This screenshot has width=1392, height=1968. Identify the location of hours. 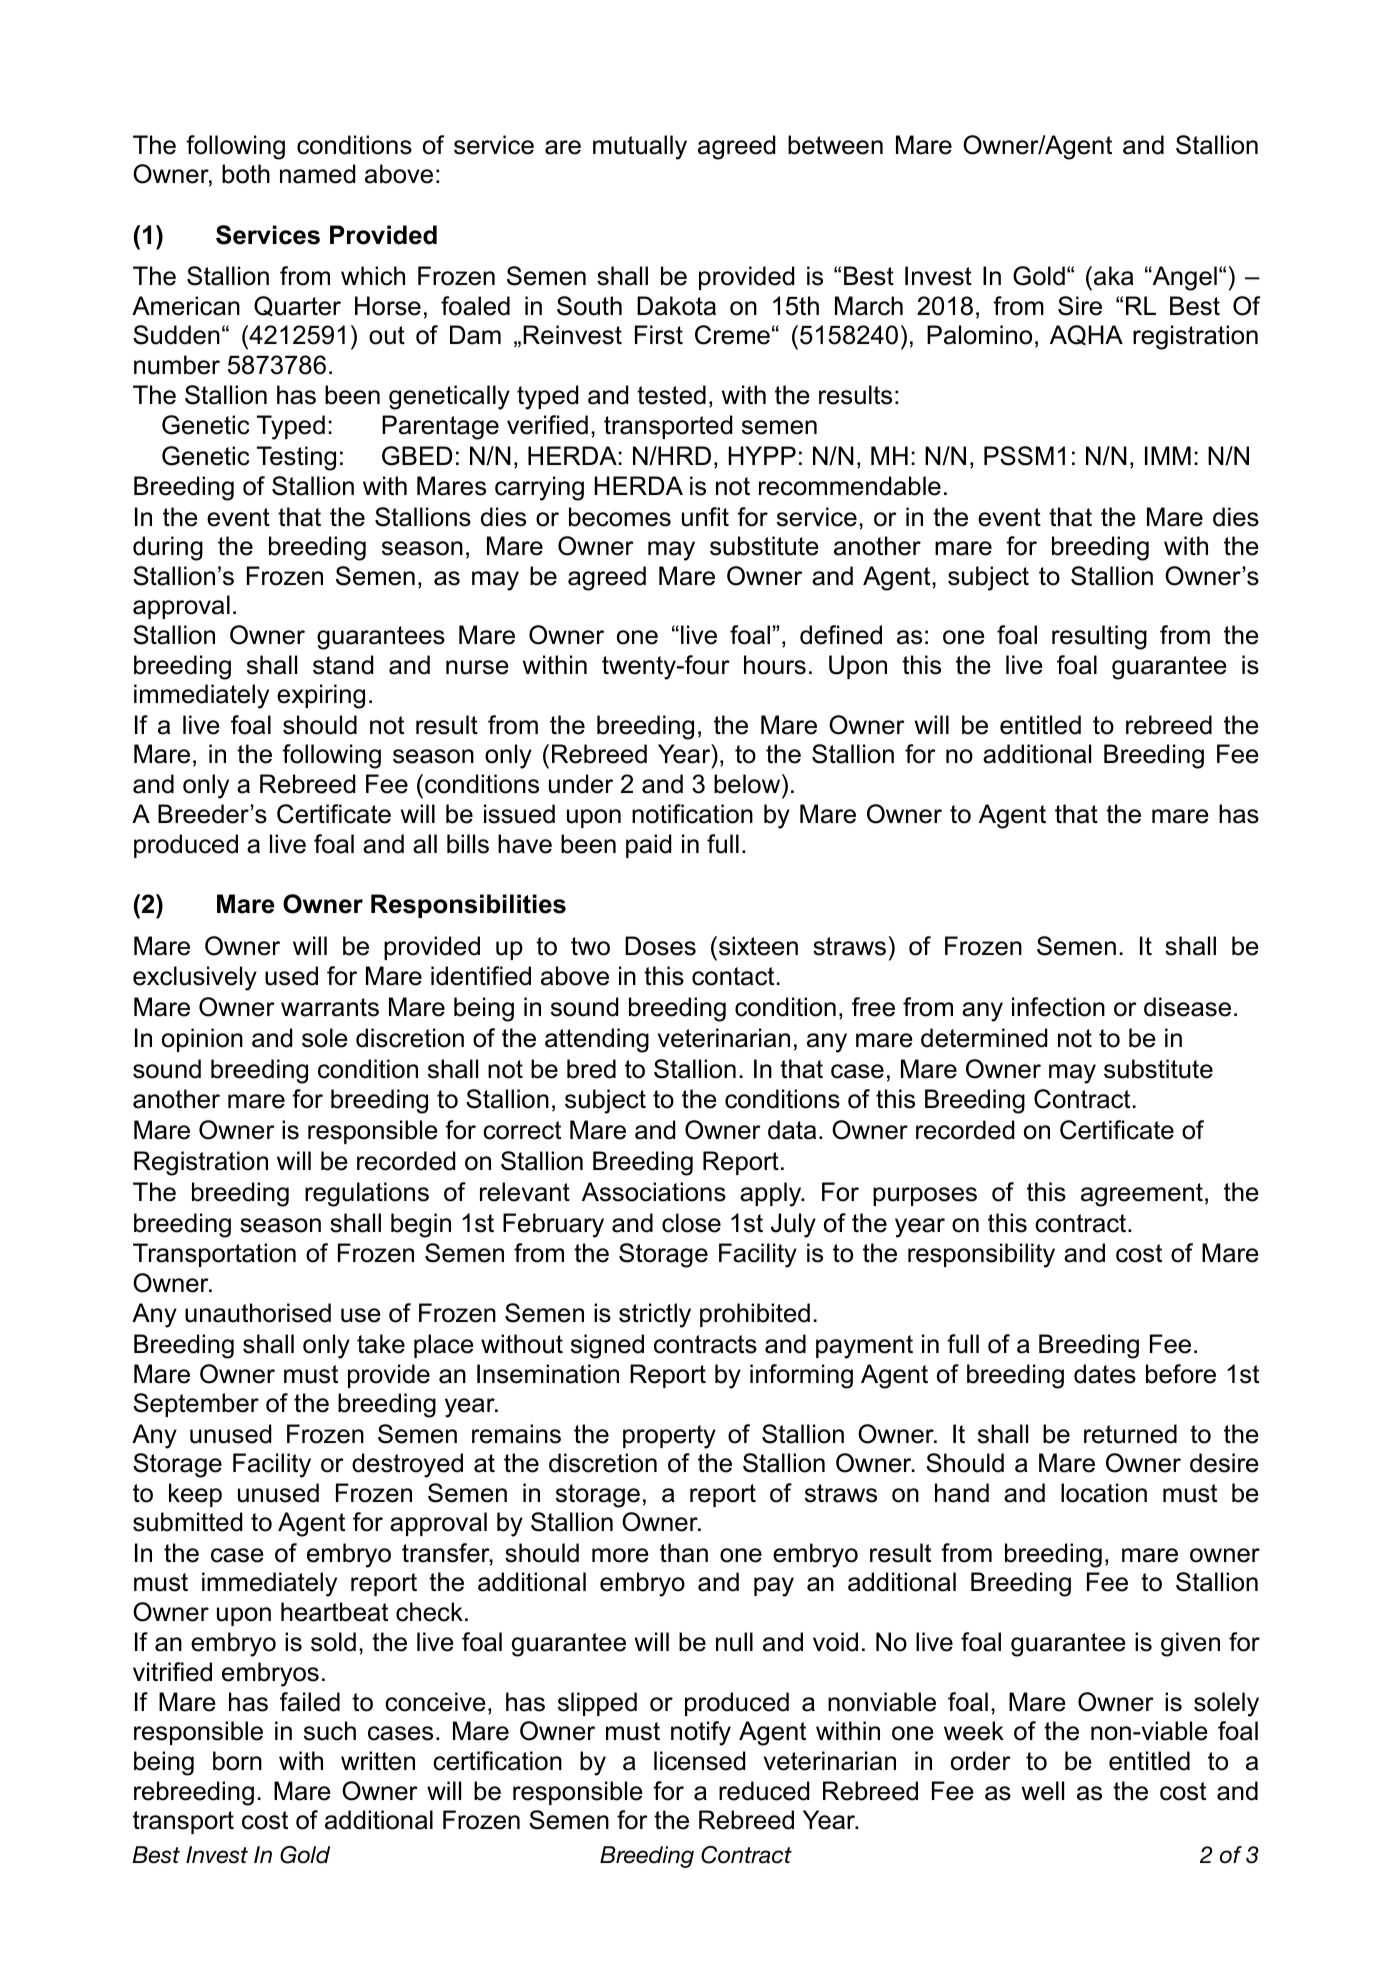
(775, 665).
